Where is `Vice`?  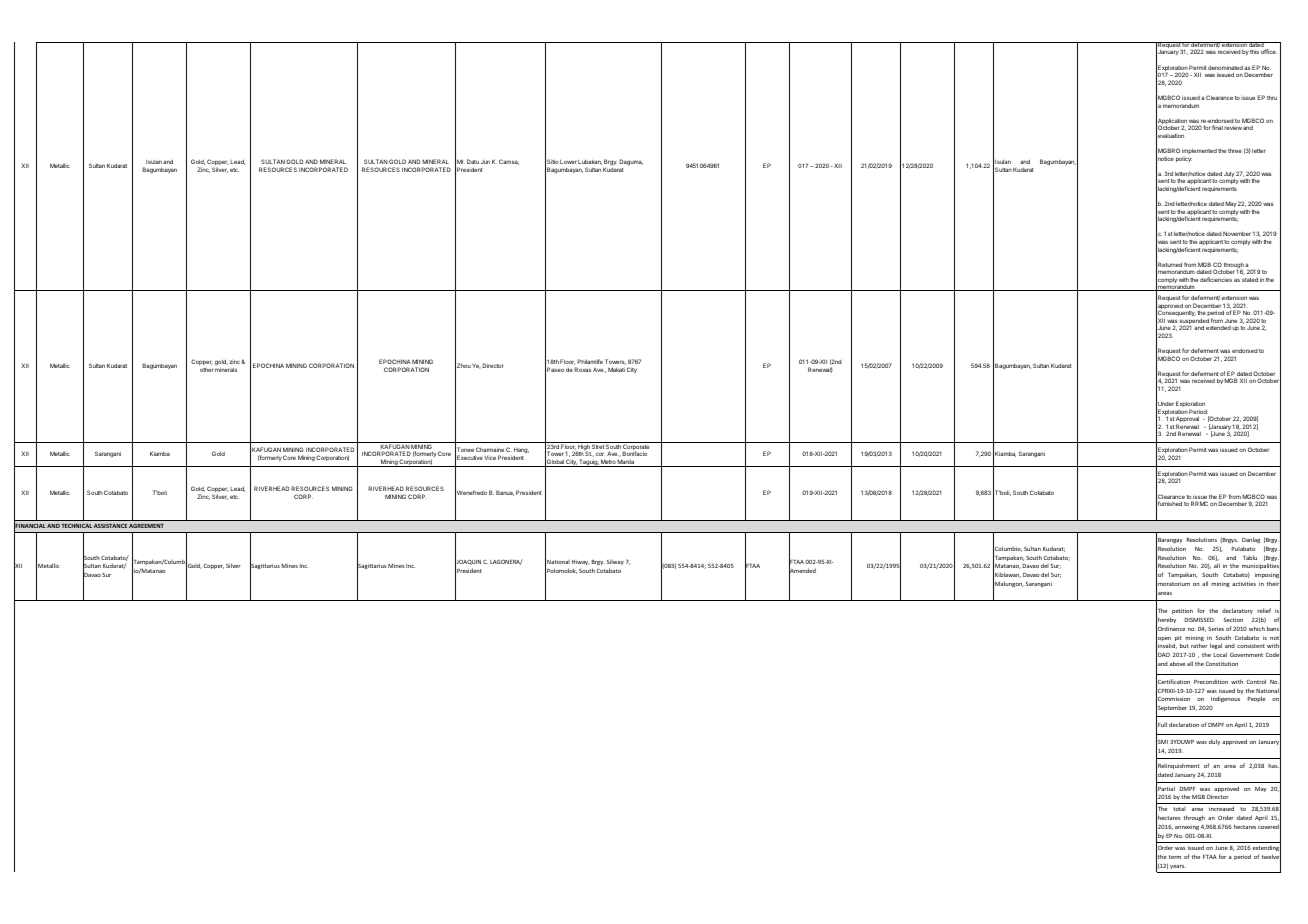 Vice is located at coordinates (490, 458).
